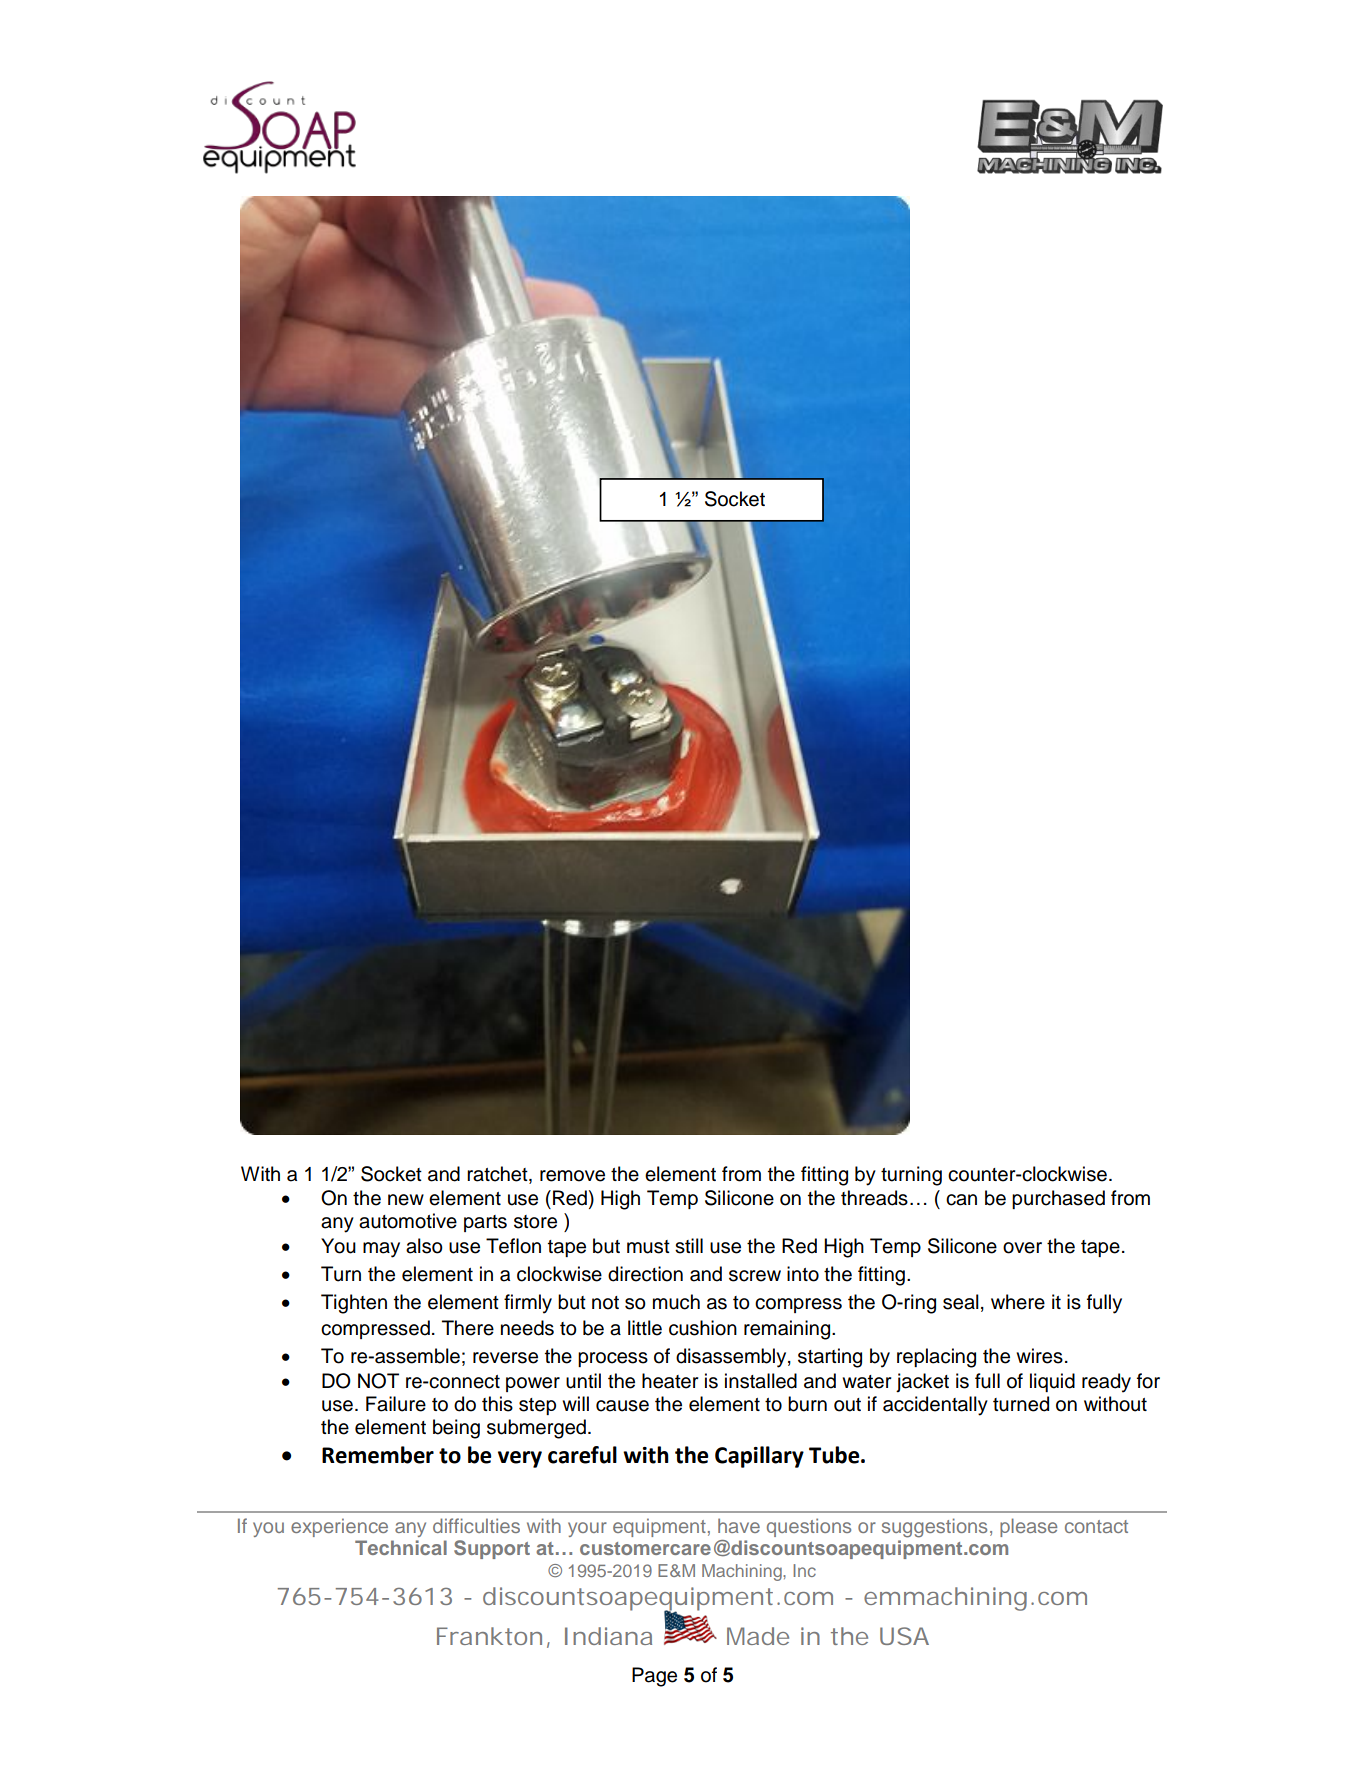 Image resolution: width=1365 pixels, height=1767 pixels. I want to click on There, so click(468, 1328).
